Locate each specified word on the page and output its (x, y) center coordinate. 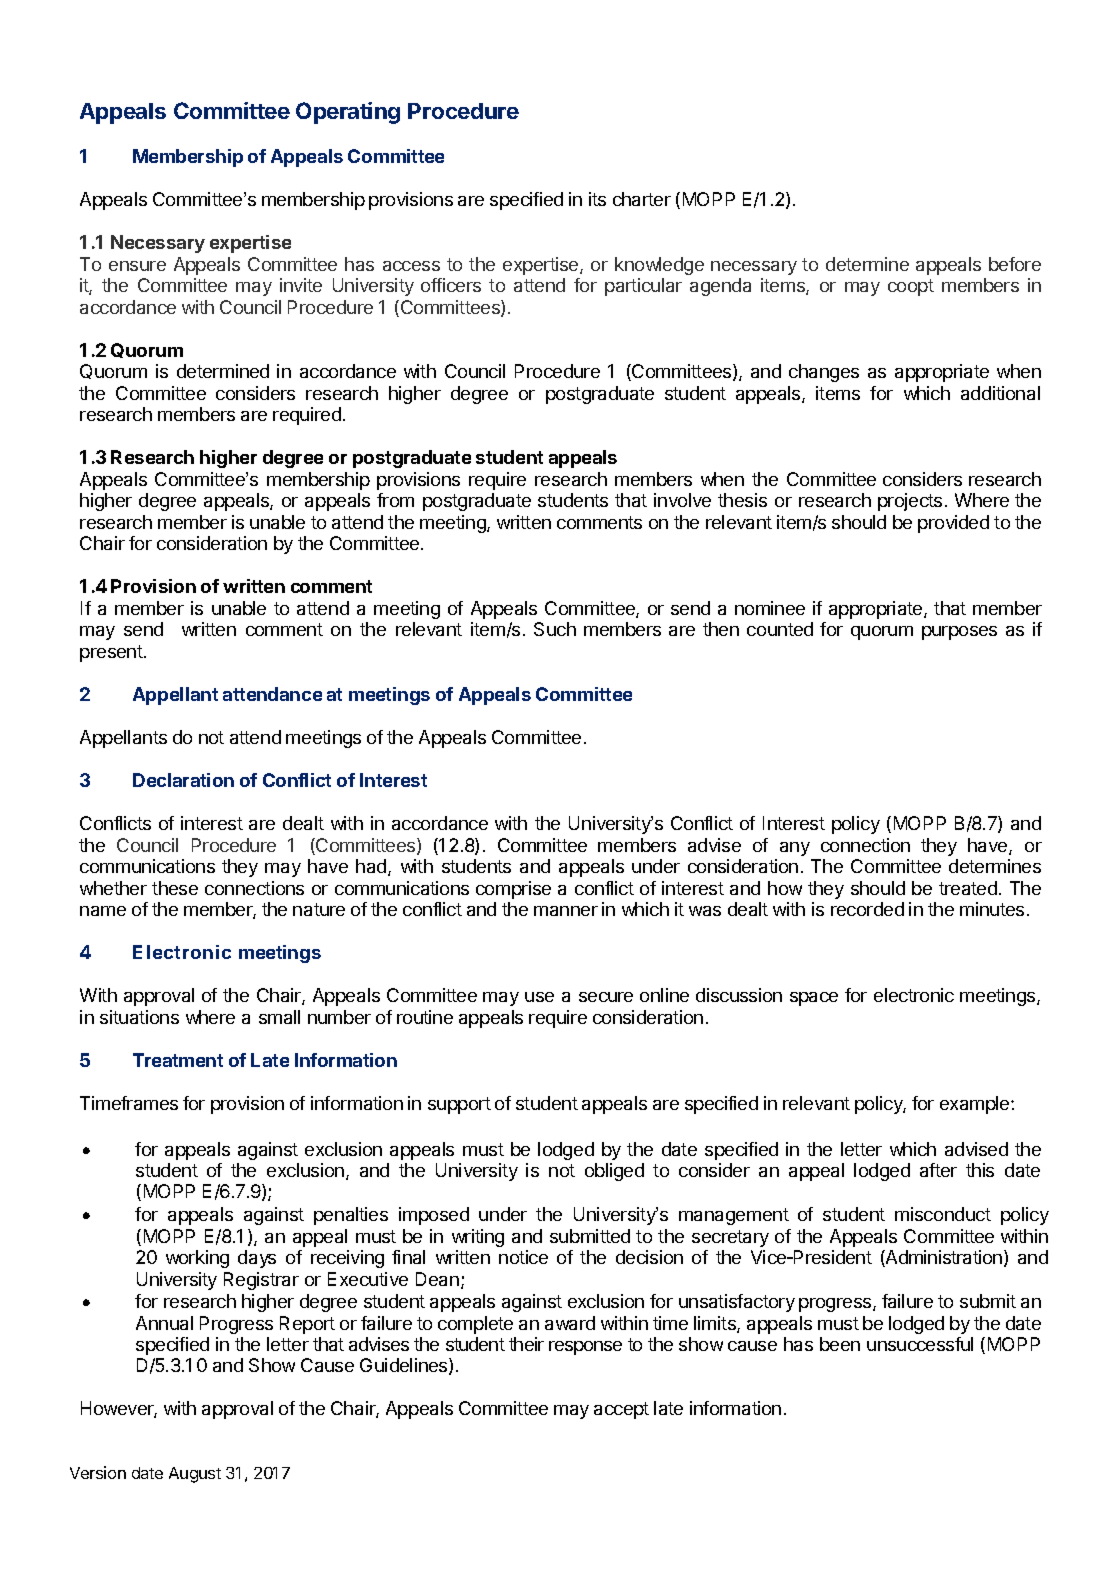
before (1015, 264)
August (195, 1475)
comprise (513, 890)
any (795, 849)
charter (642, 199)
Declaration (183, 780)
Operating (348, 113)
